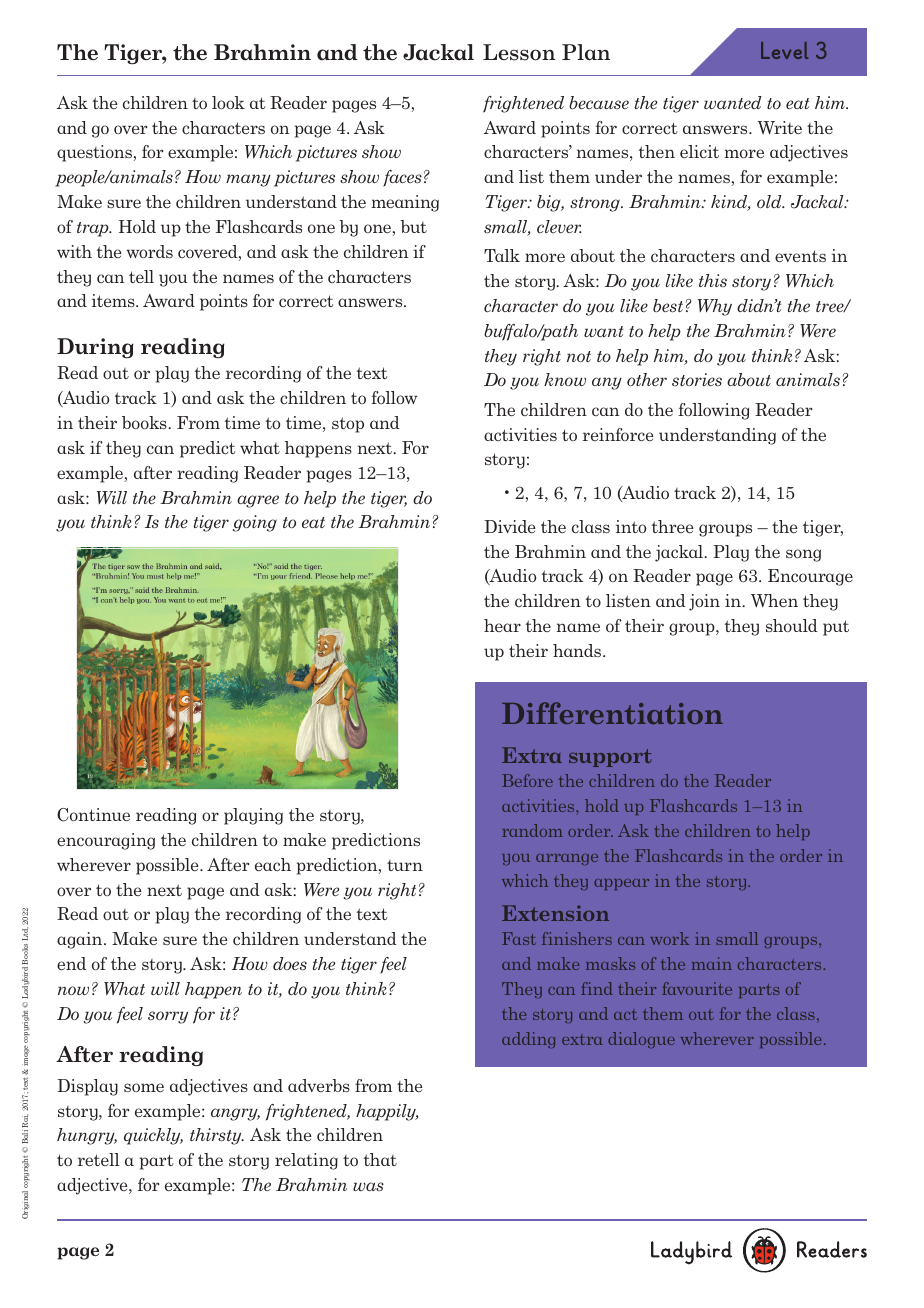  Describe the element at coordinates (669, 938) in the screenshot. I see `work` at that location.
